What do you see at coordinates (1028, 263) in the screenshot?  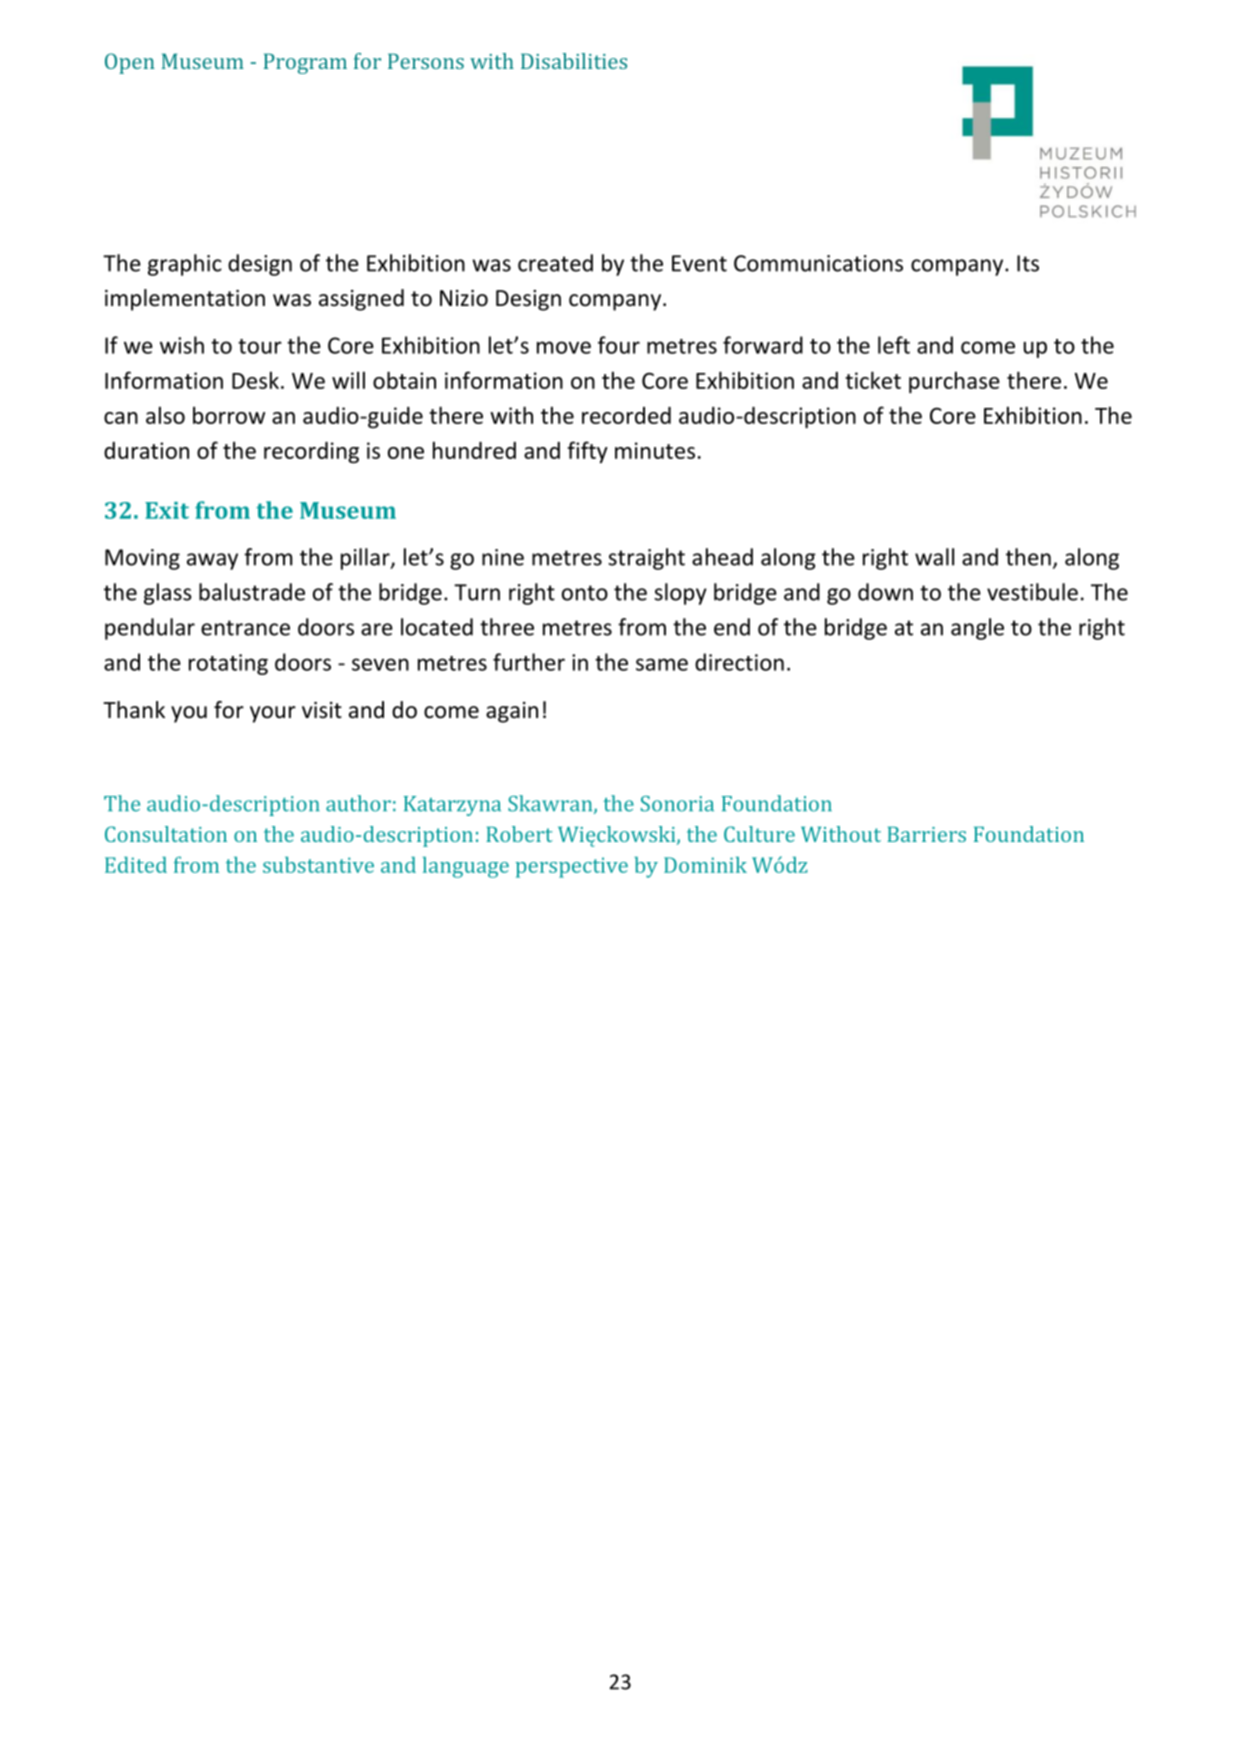 I see `Its` at bounding box center [1028, 263].
